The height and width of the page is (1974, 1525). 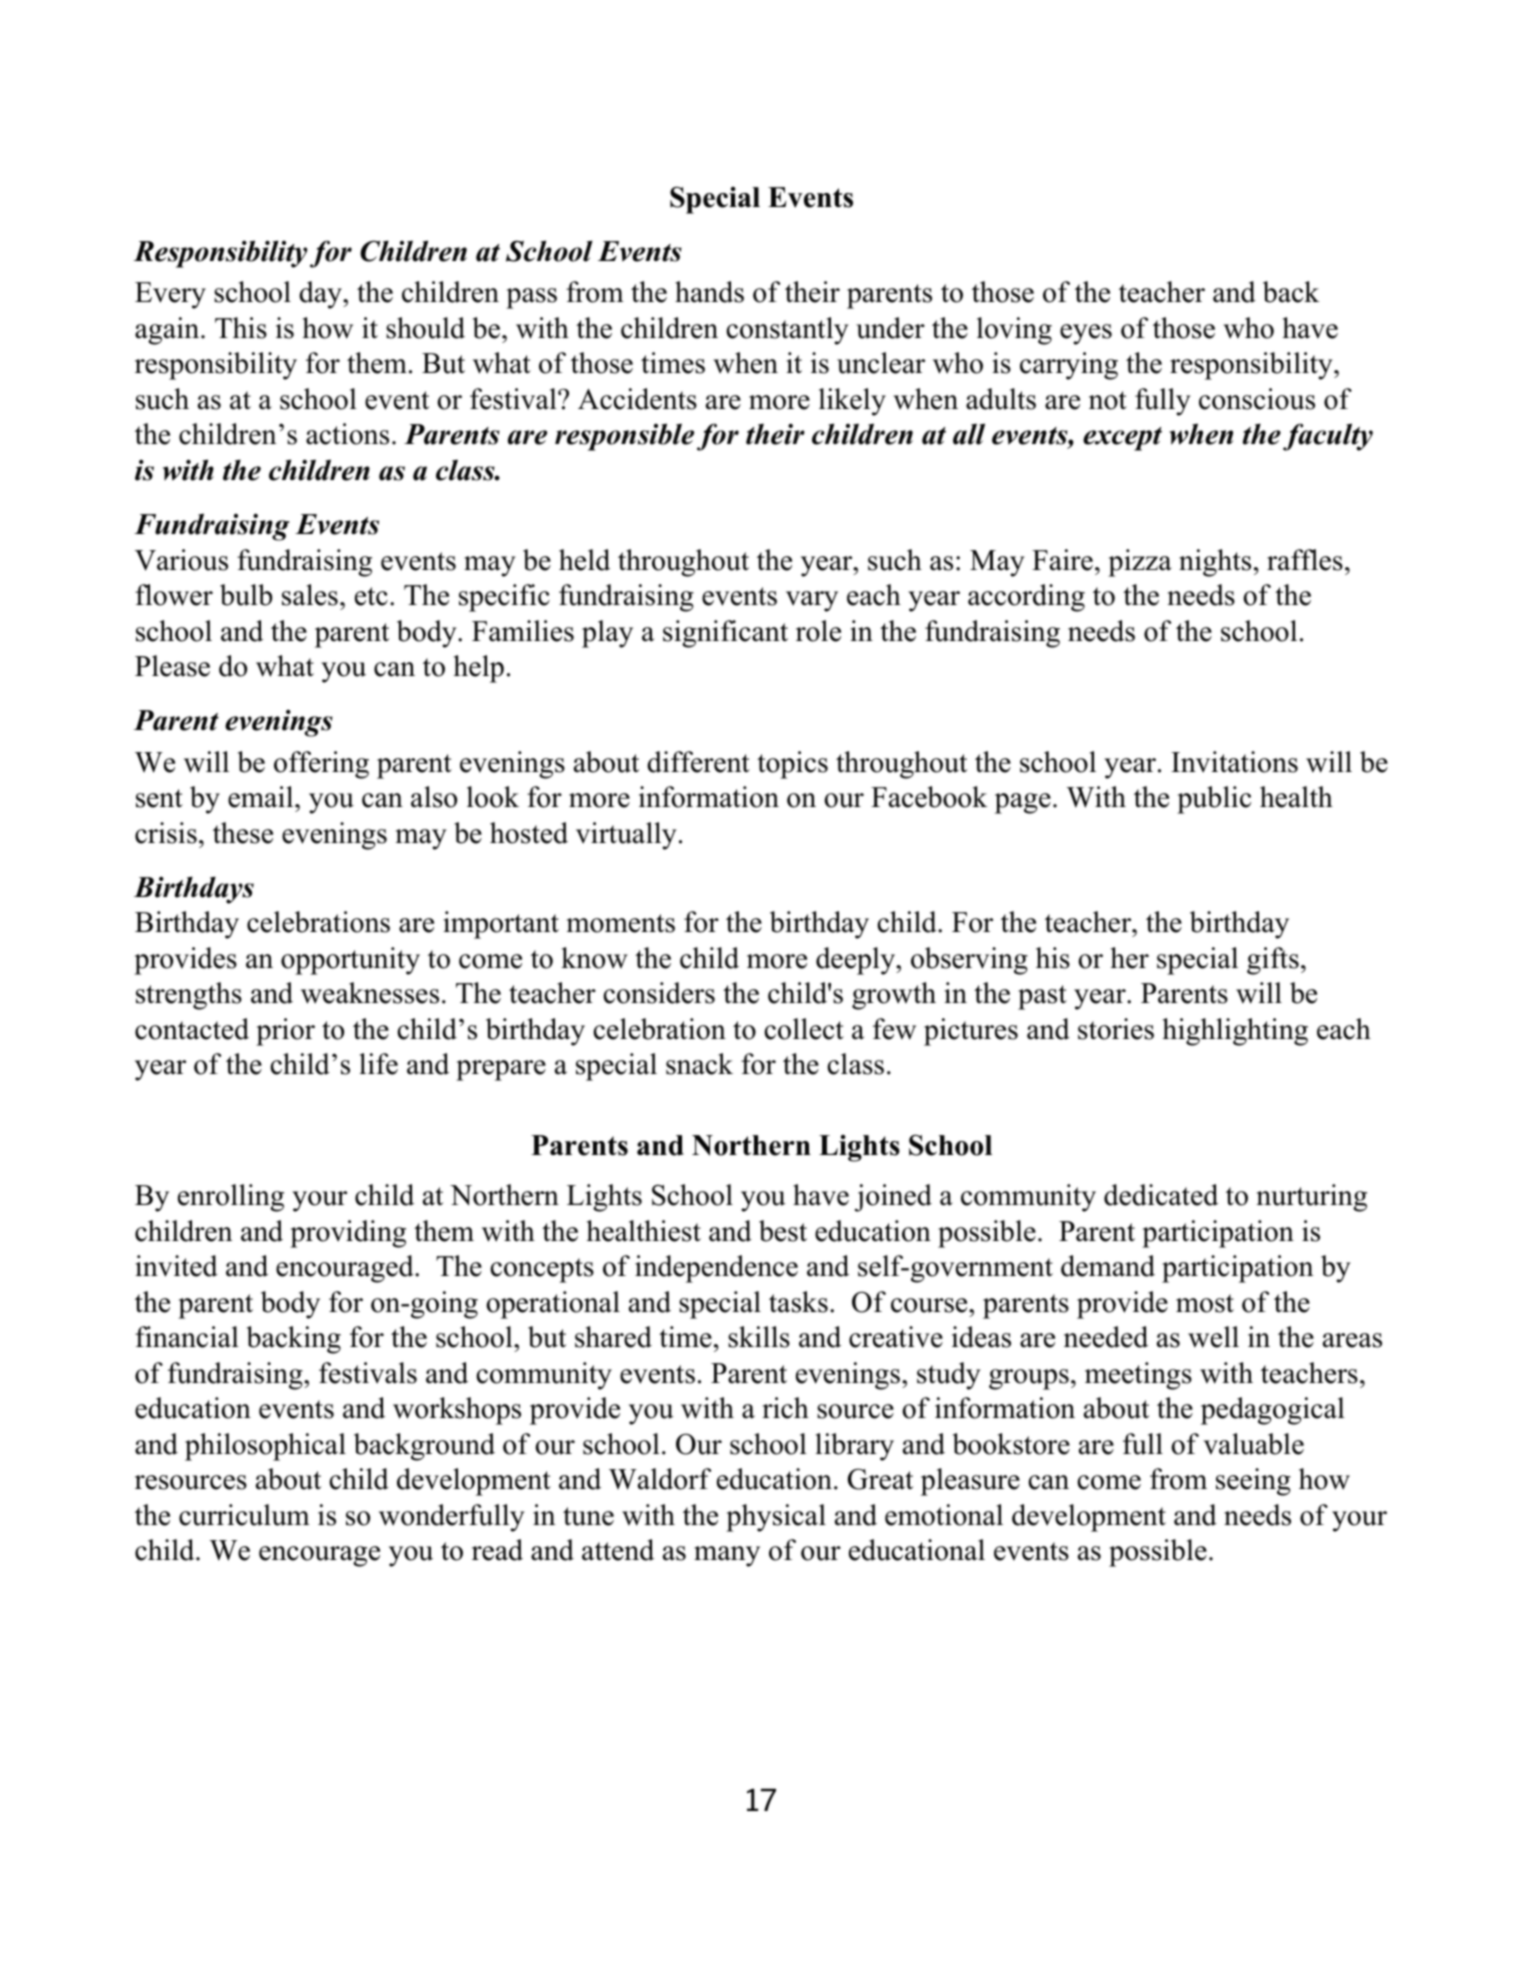 What do you see at coordinates (241, 328) in the page?
I see `This` at bounding box center [241, 328].
